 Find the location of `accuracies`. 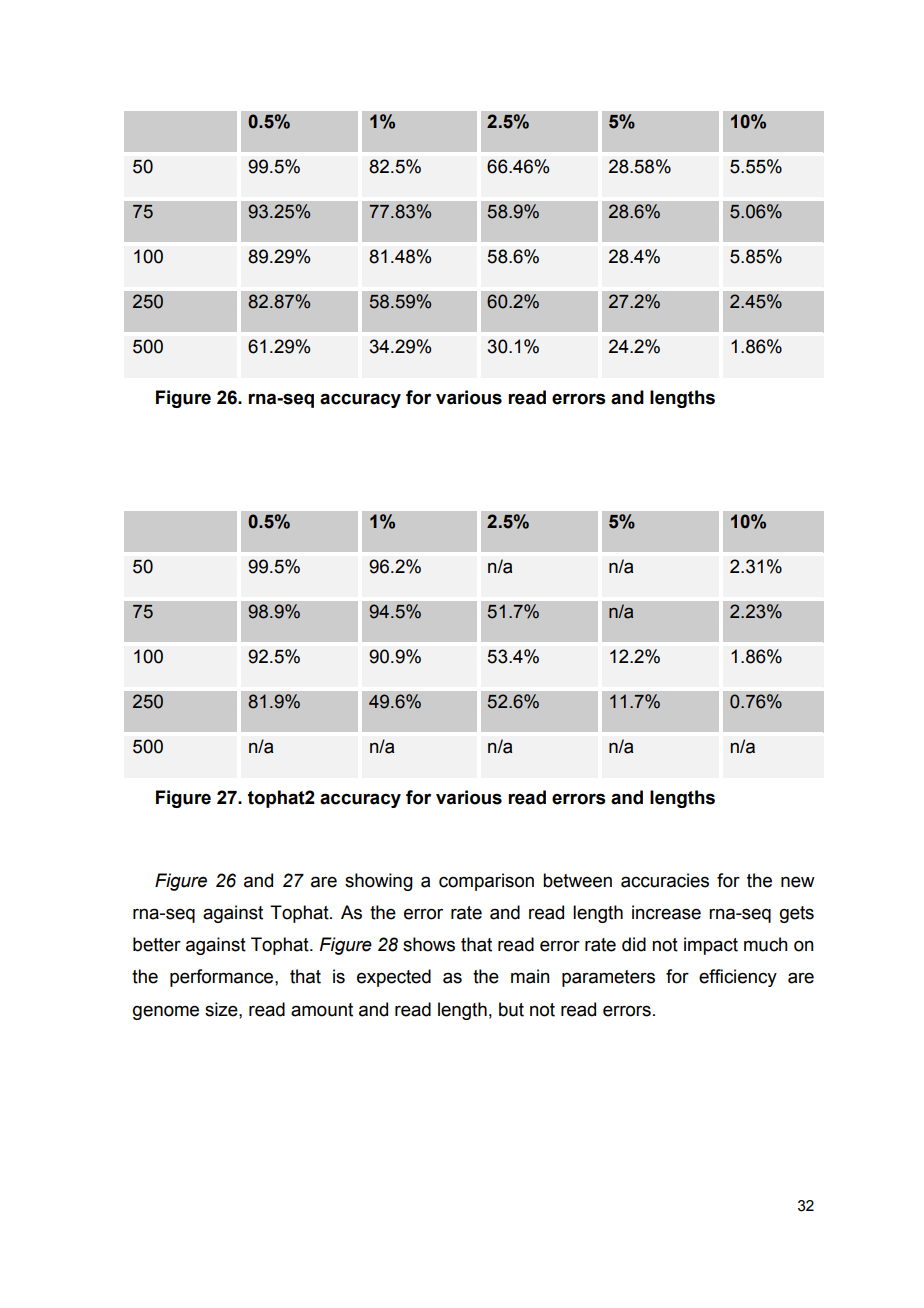

accuracies is located at coordinates (665, 880).
